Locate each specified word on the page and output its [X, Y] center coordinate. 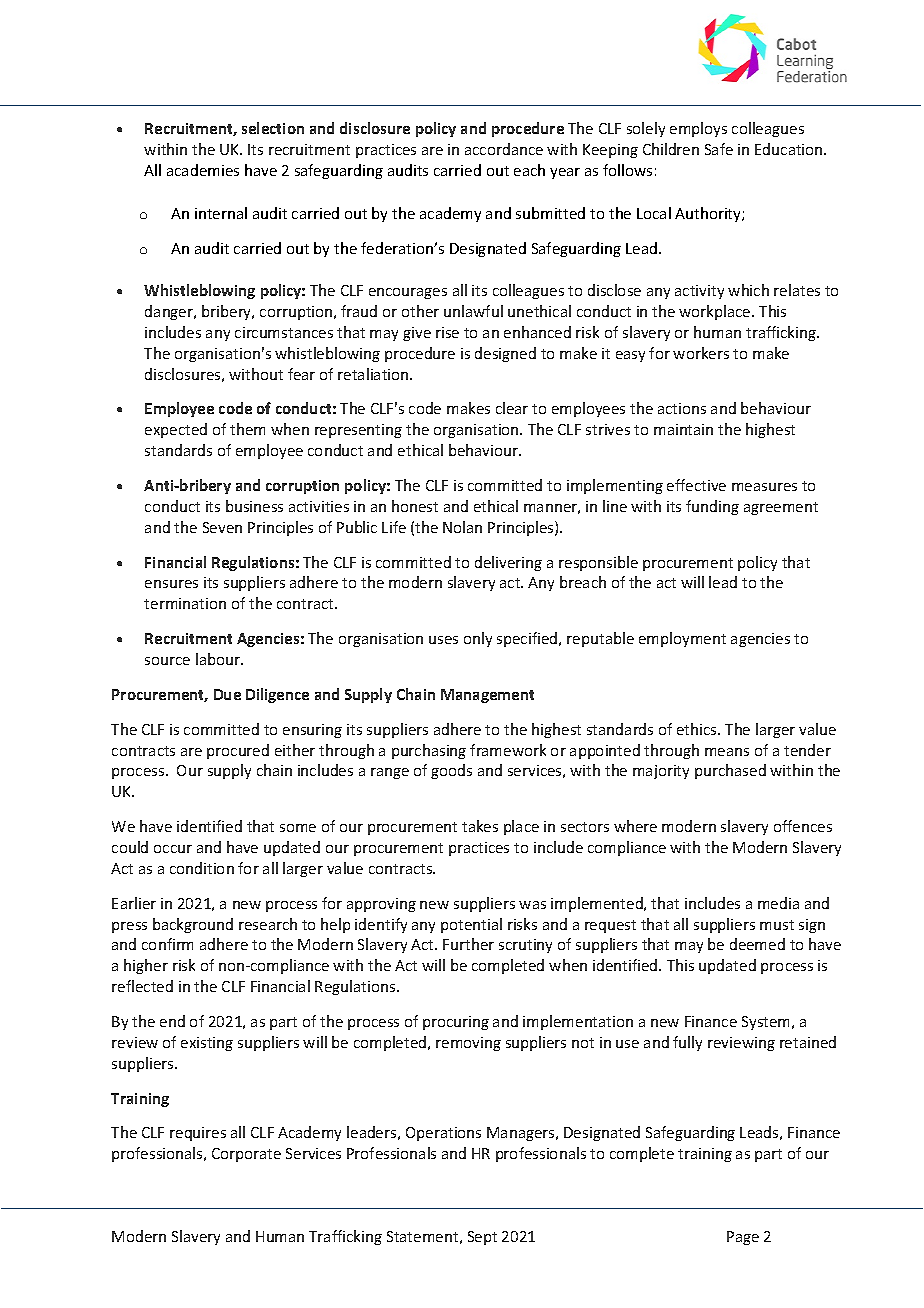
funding [712, 507]
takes [480, 826]
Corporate [246, 1155]
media [778, 903]
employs [698, 129]
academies [203, 170]
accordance [504, 149]
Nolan [462, 527]
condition [202, 868]
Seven [222, 527]
